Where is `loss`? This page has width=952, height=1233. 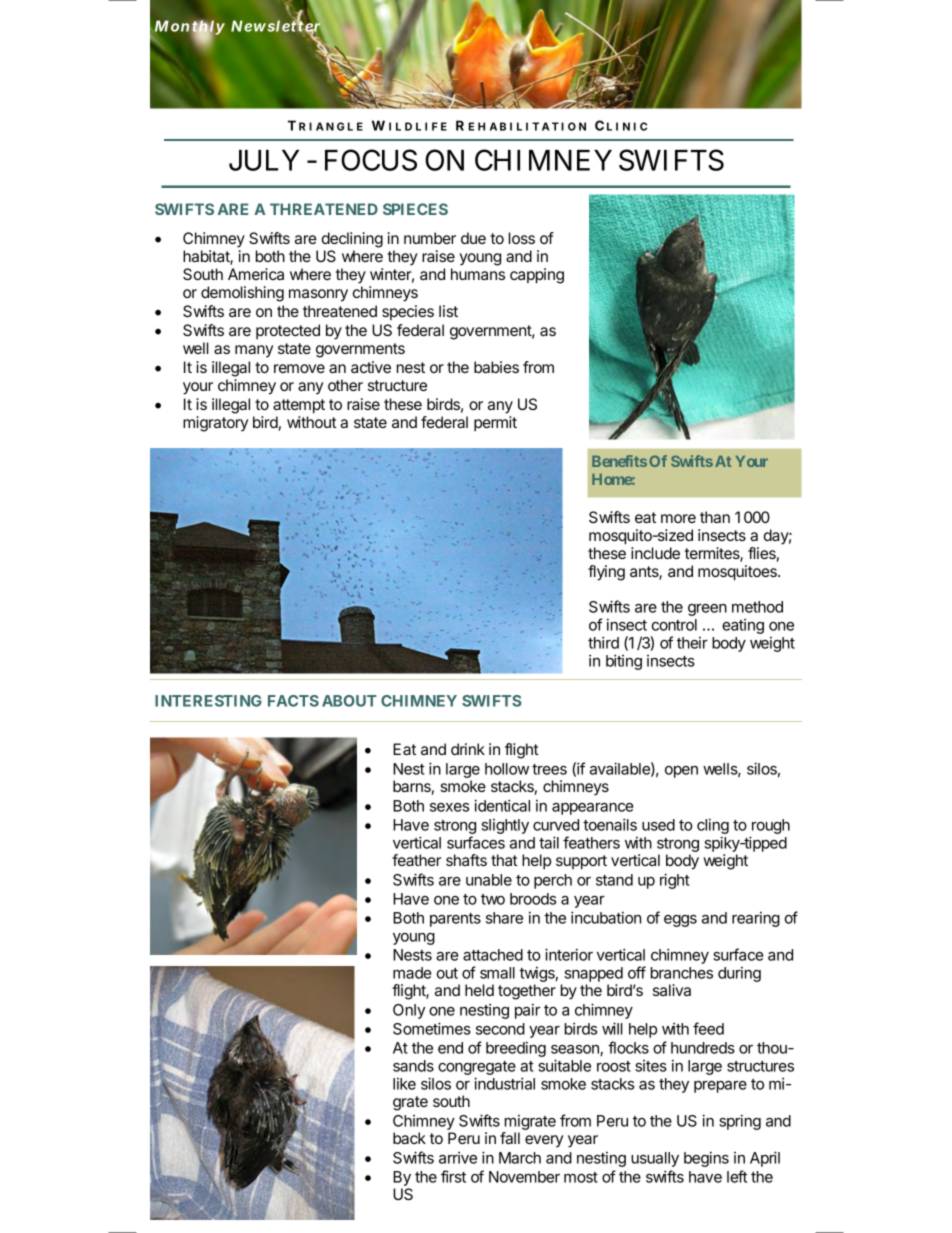 loss is located at coordinates (522, 238).
